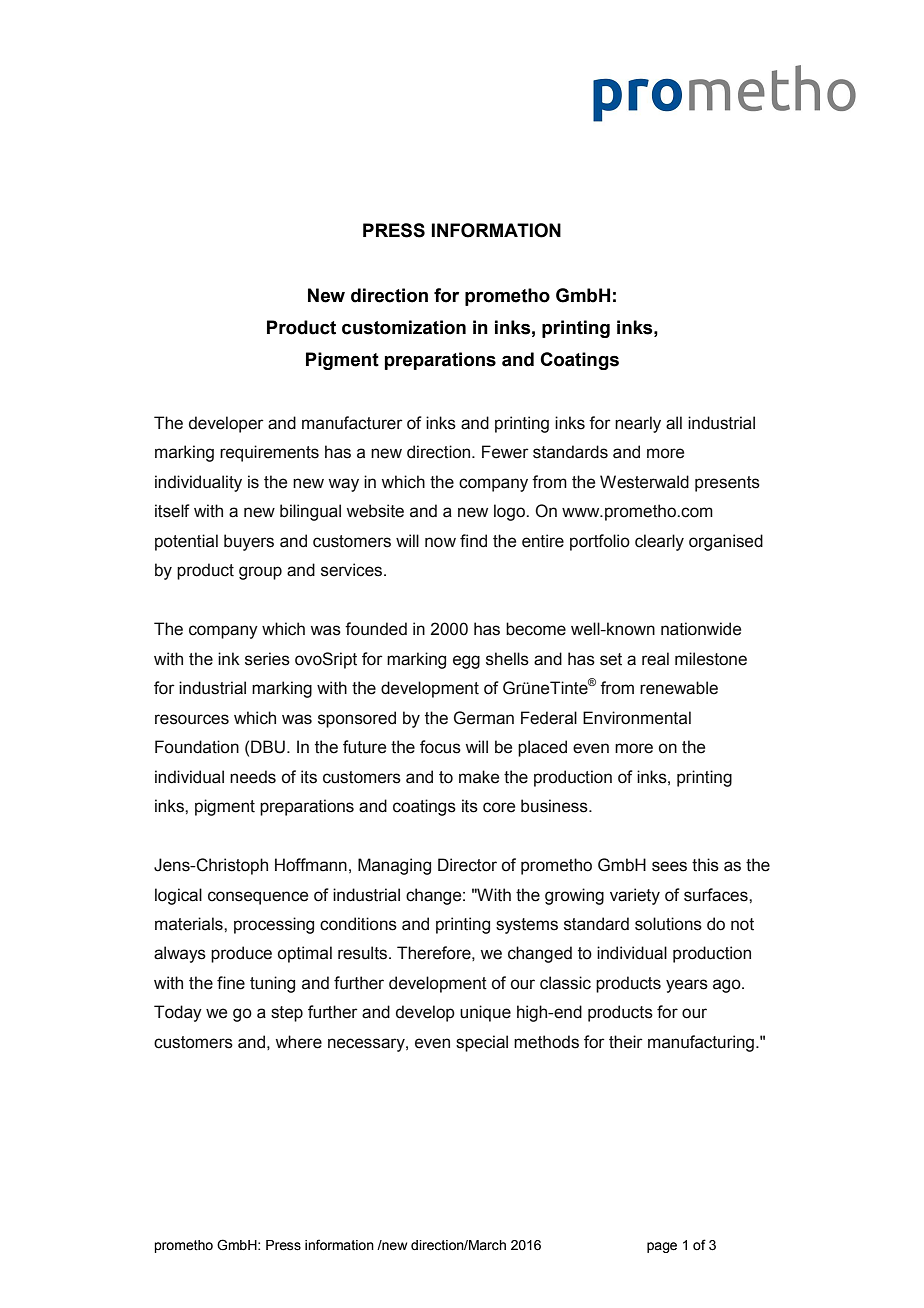 This screenshot has width=924, height=1308. What do you see at coordinates (253, 777) in the screenshot?
I see `needs` at bounding box center [253, 777].
